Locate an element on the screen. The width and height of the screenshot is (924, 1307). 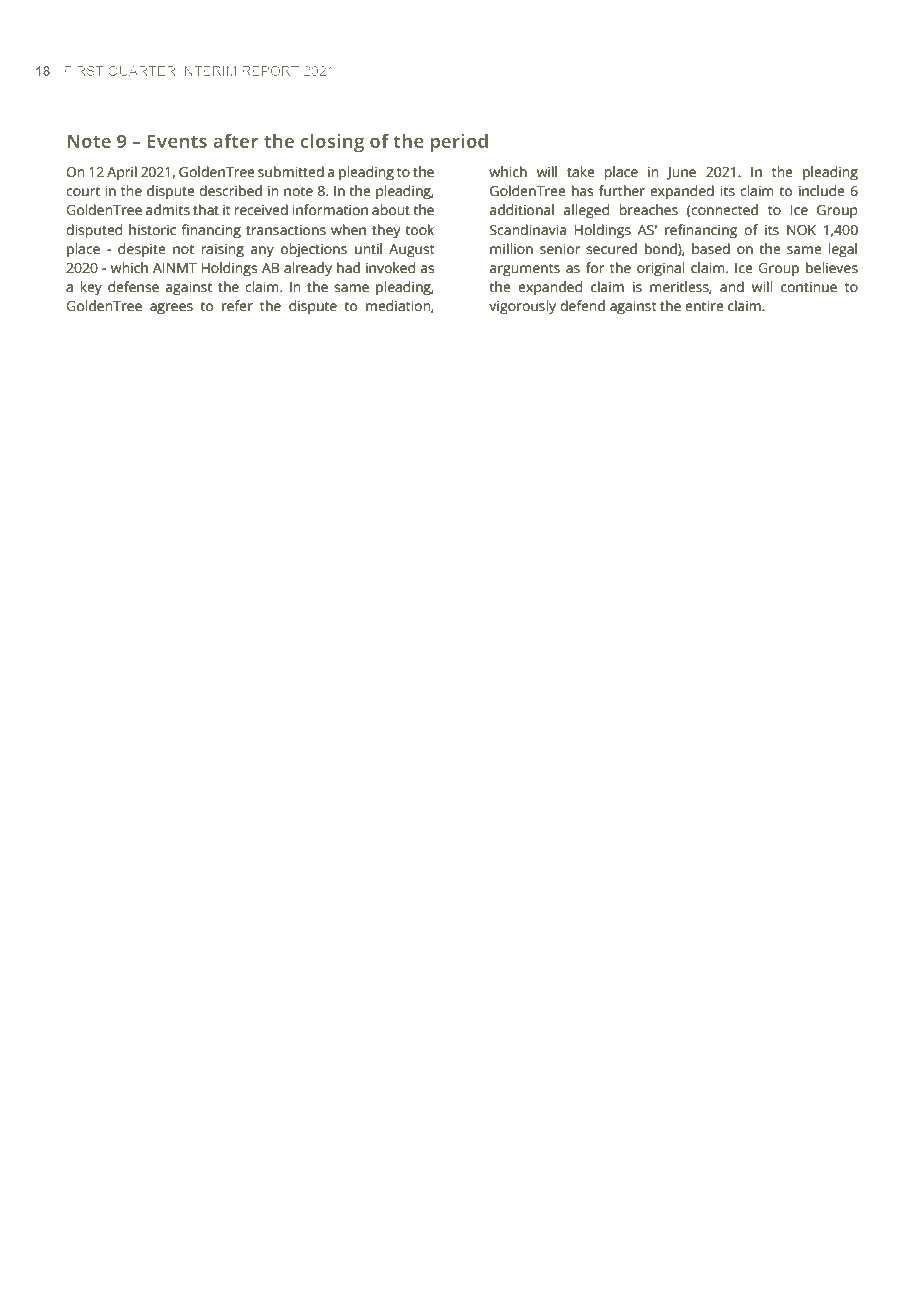
June is located at coordinates (681, 173).
